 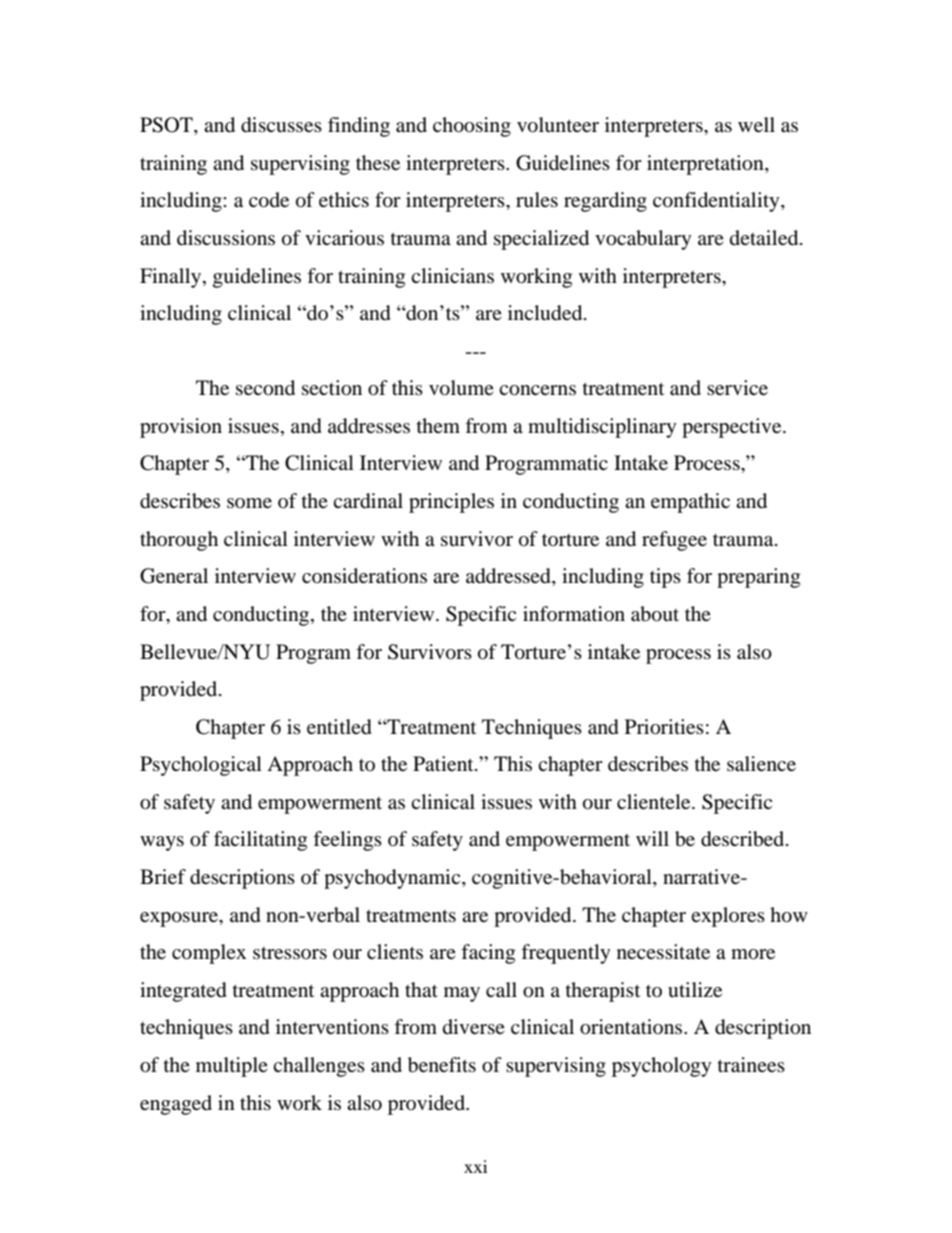 What do you see at coordinates (509, 577) in the screenshot?
I see `addressed` at bounding box center [509, 577].
